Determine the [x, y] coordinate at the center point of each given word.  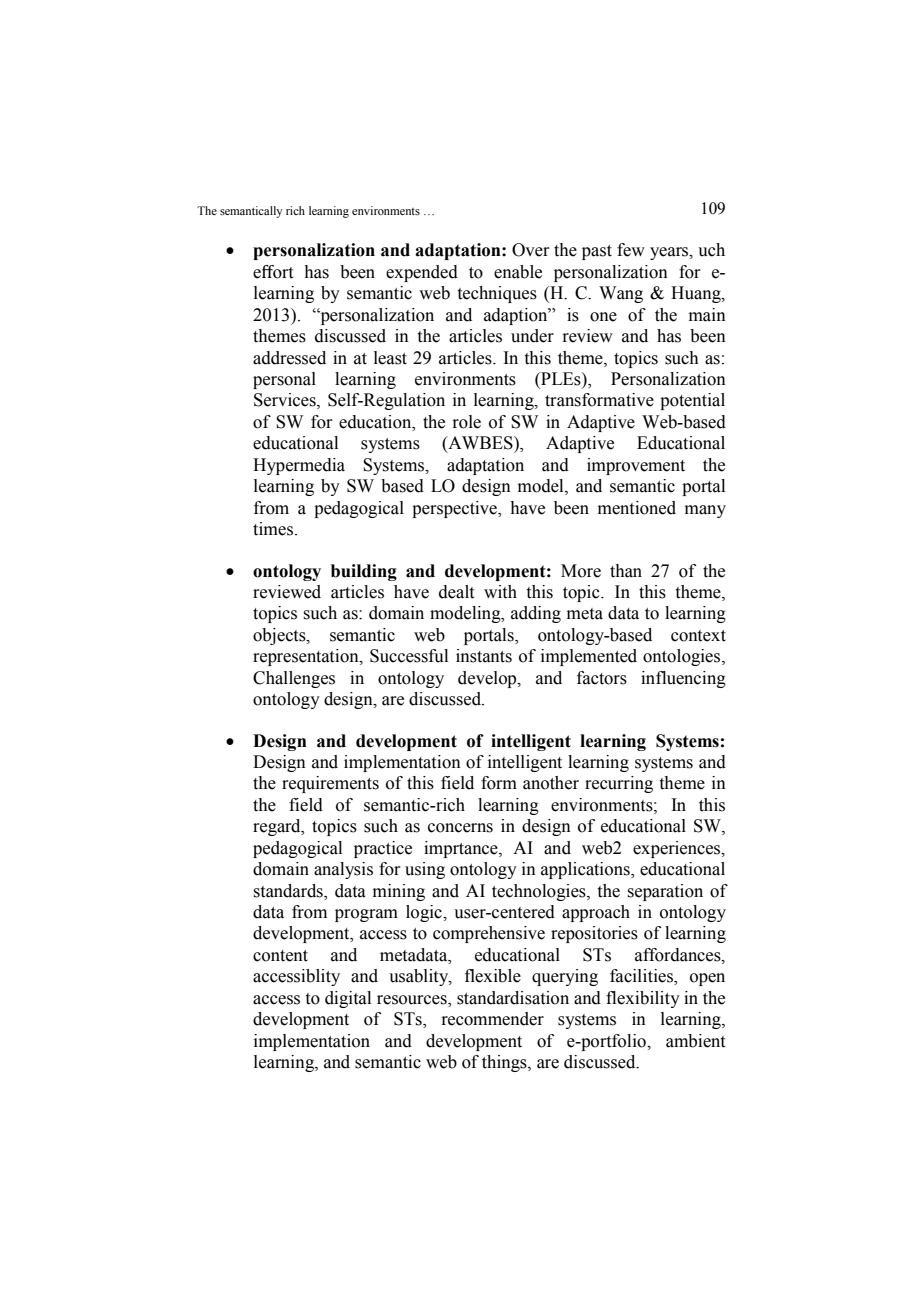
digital [348, 999]
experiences [678, 849]
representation [307, 657]
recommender [492, 1019]
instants [484, 656]
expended [422, 273]
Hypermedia [299, 466]
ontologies [683, 657]
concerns [460, 828]
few [631, 250]
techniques [497, 294]
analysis [343, 870]
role [466, 422]
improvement [636, 466]
